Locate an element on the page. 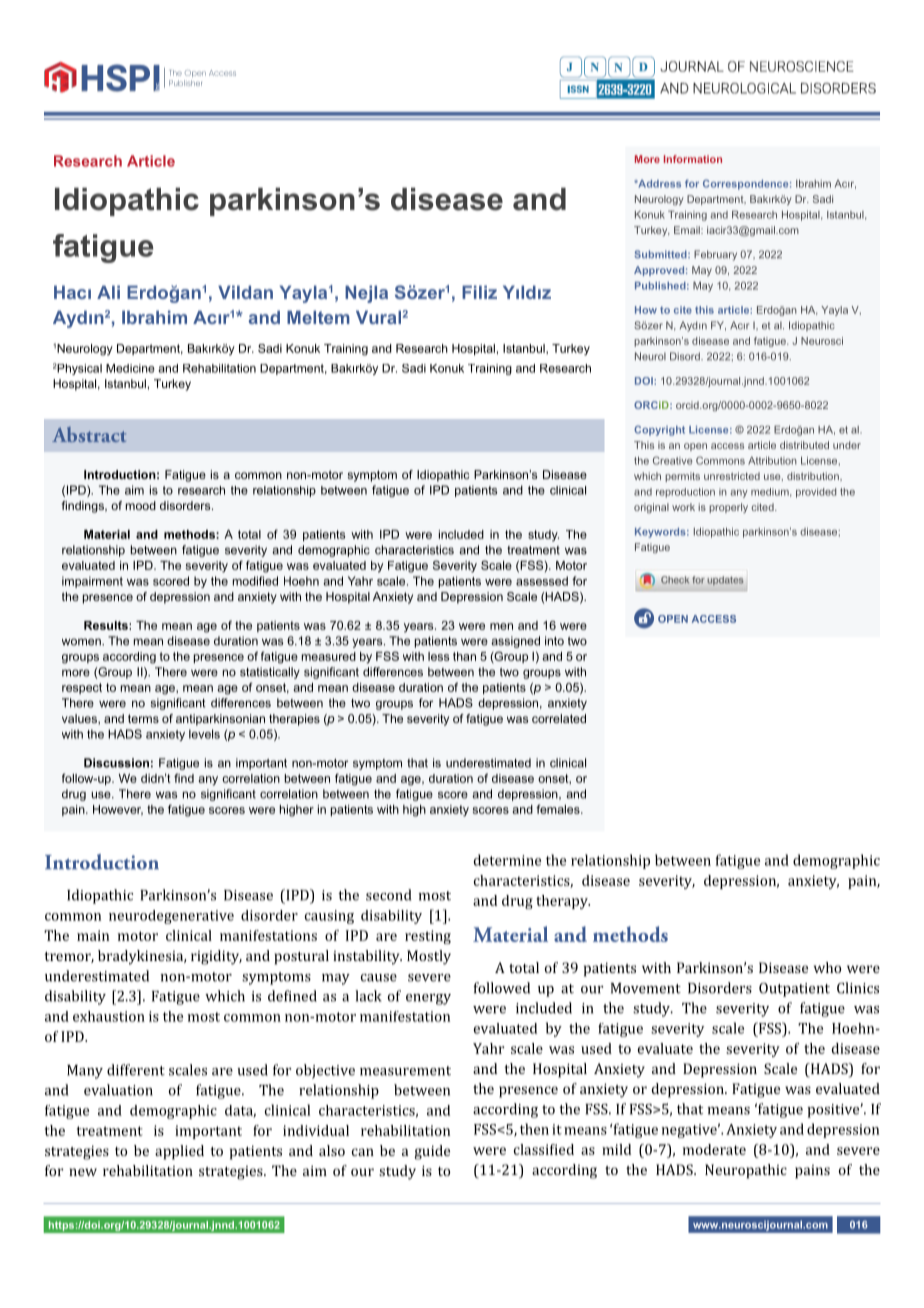 Image resolution: width=924 pixels, height=1308 pixels. applied is located at coordinates (179, 1152).
